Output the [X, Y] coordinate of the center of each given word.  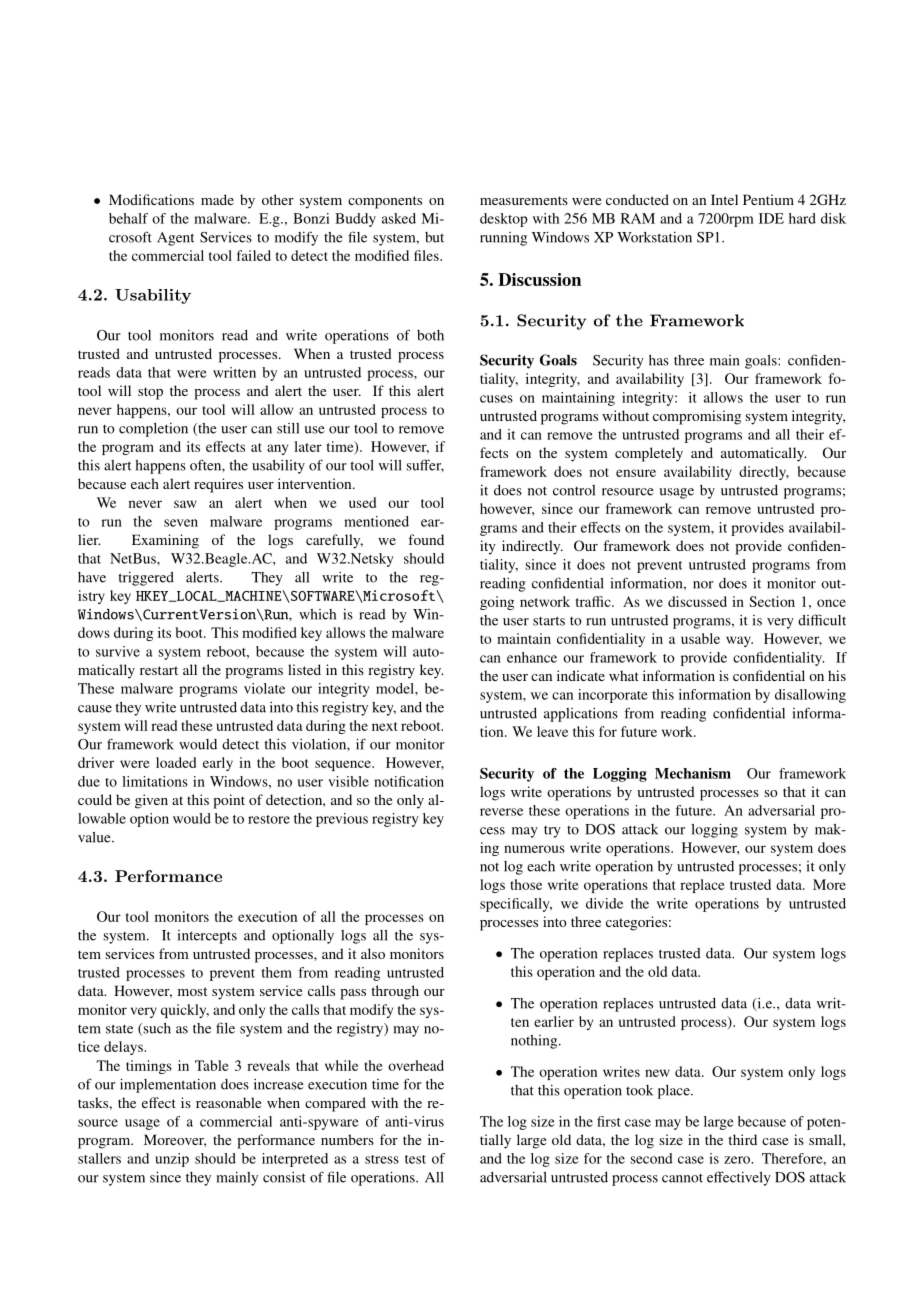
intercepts [207, 937]
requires [218, 485]
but [434, 237]
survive [118, 651]
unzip [172, 1160]
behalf [128, 218]
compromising [697, 417]
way [739, 641]
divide [604, 903]
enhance [532, 657]
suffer [425, 465]
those [526, 884]
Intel [724, 199]
